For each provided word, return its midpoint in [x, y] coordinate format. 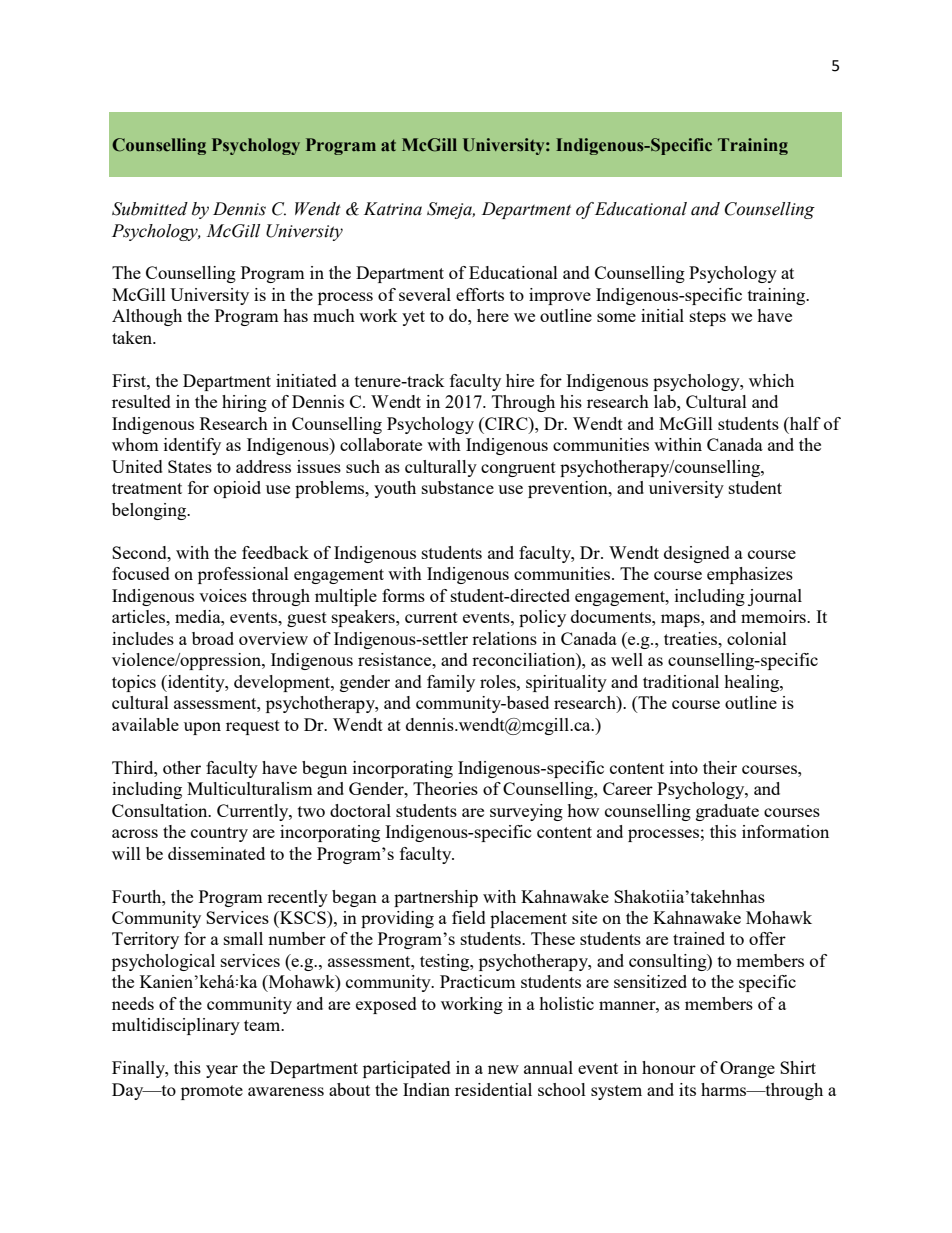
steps [708, 318]
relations [504, 638]
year [222, 1071]
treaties [692, 638]
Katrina [393, 209]
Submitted [150, 209]
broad [213, 638]
